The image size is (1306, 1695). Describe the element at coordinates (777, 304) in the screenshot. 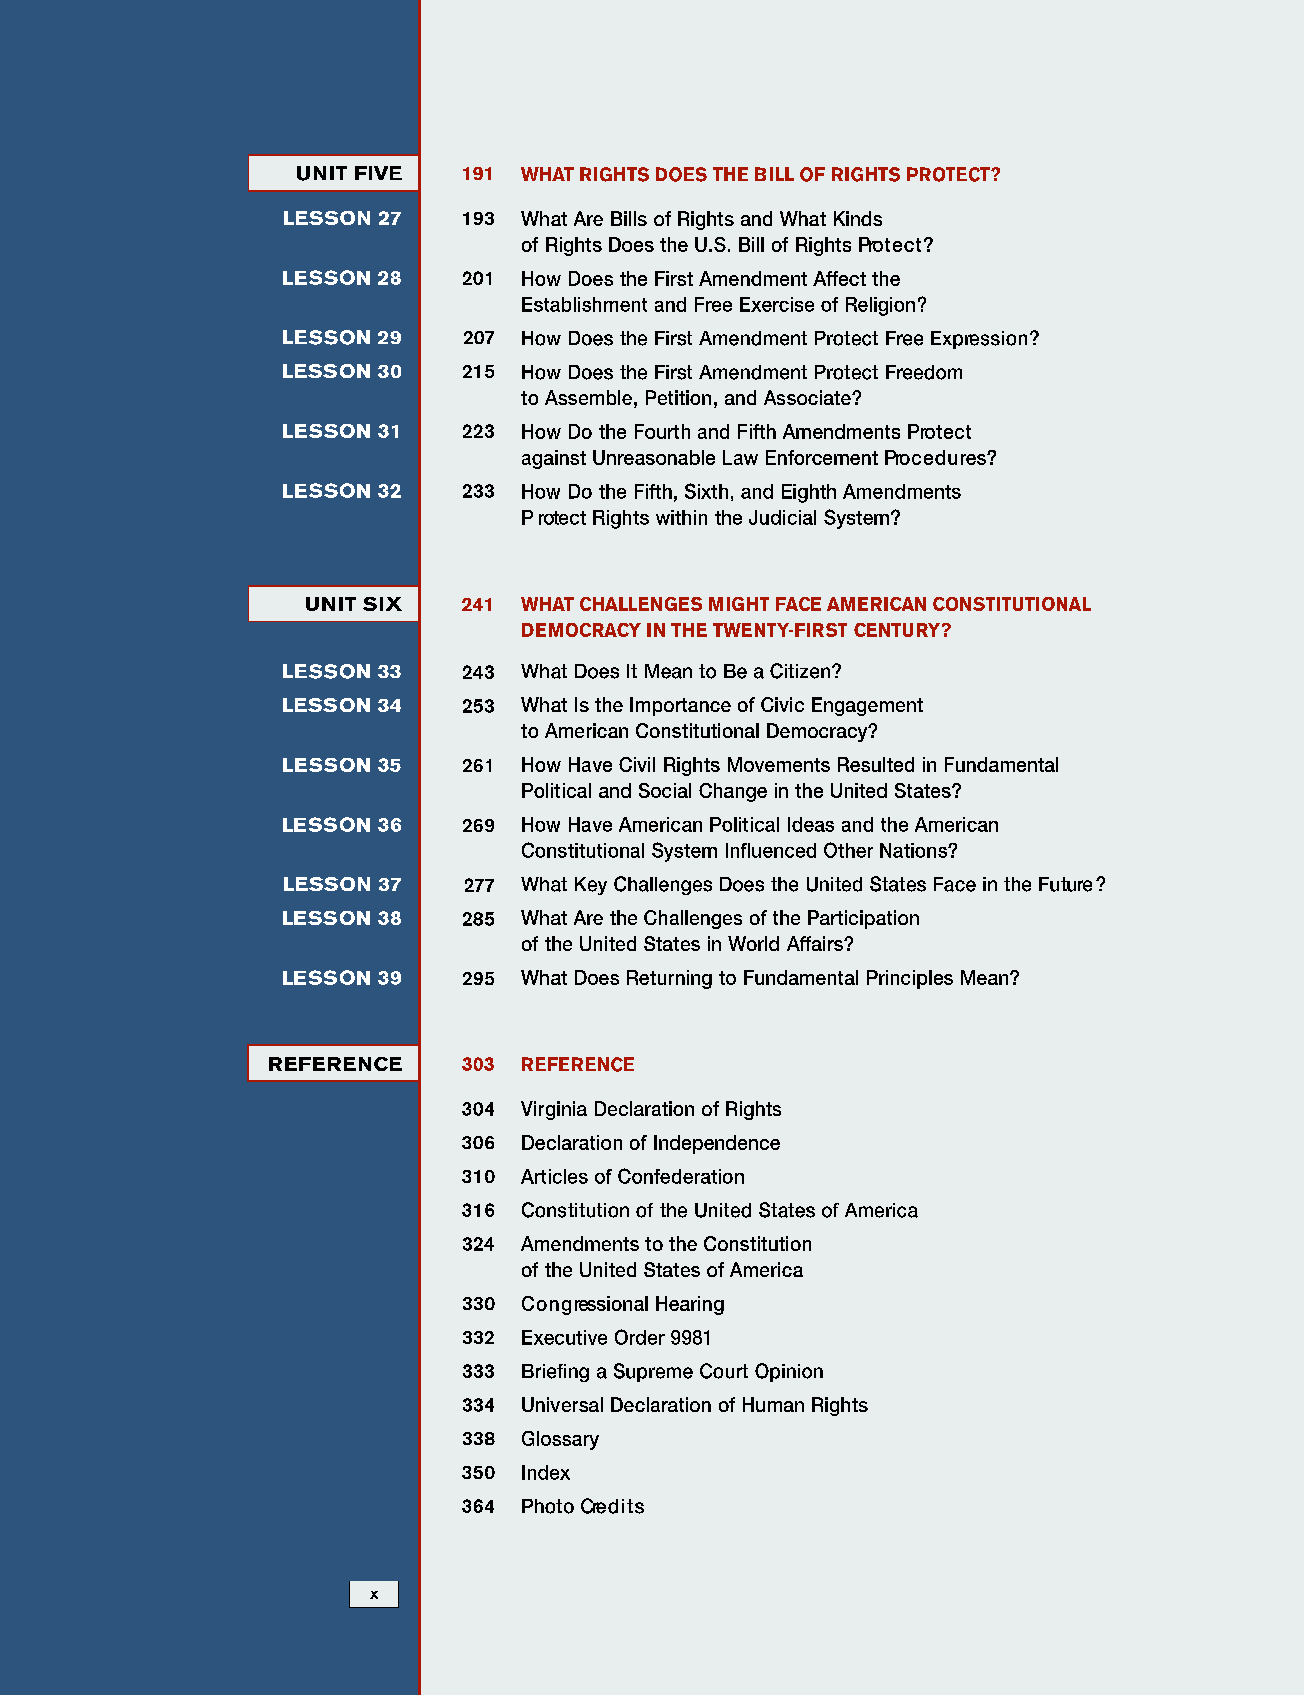

I see `Exercise` at that location.
